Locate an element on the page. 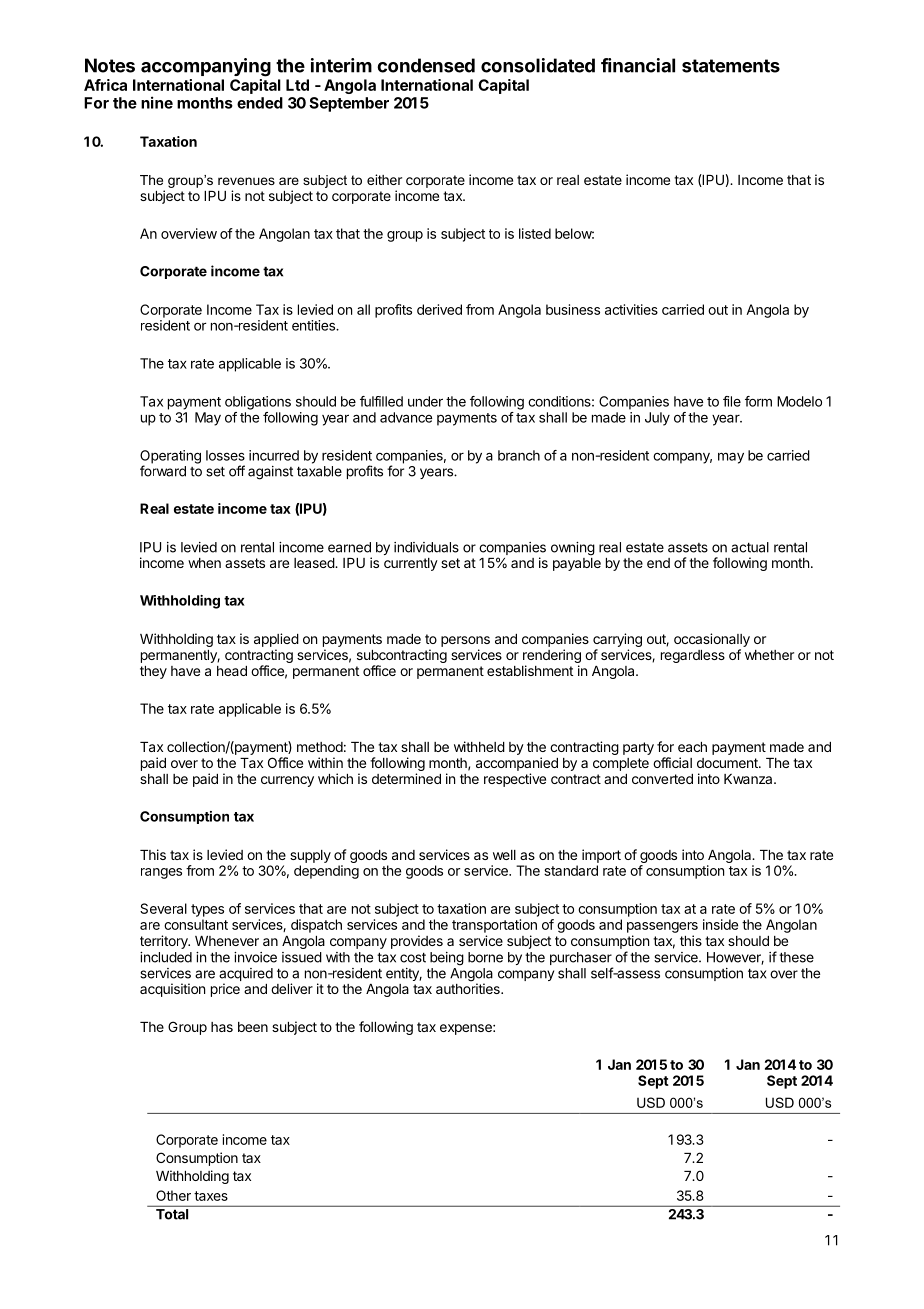 Image resolution: width=924 pixels, height=1309 pixels. authorities is located at coordinates (469, 988).
